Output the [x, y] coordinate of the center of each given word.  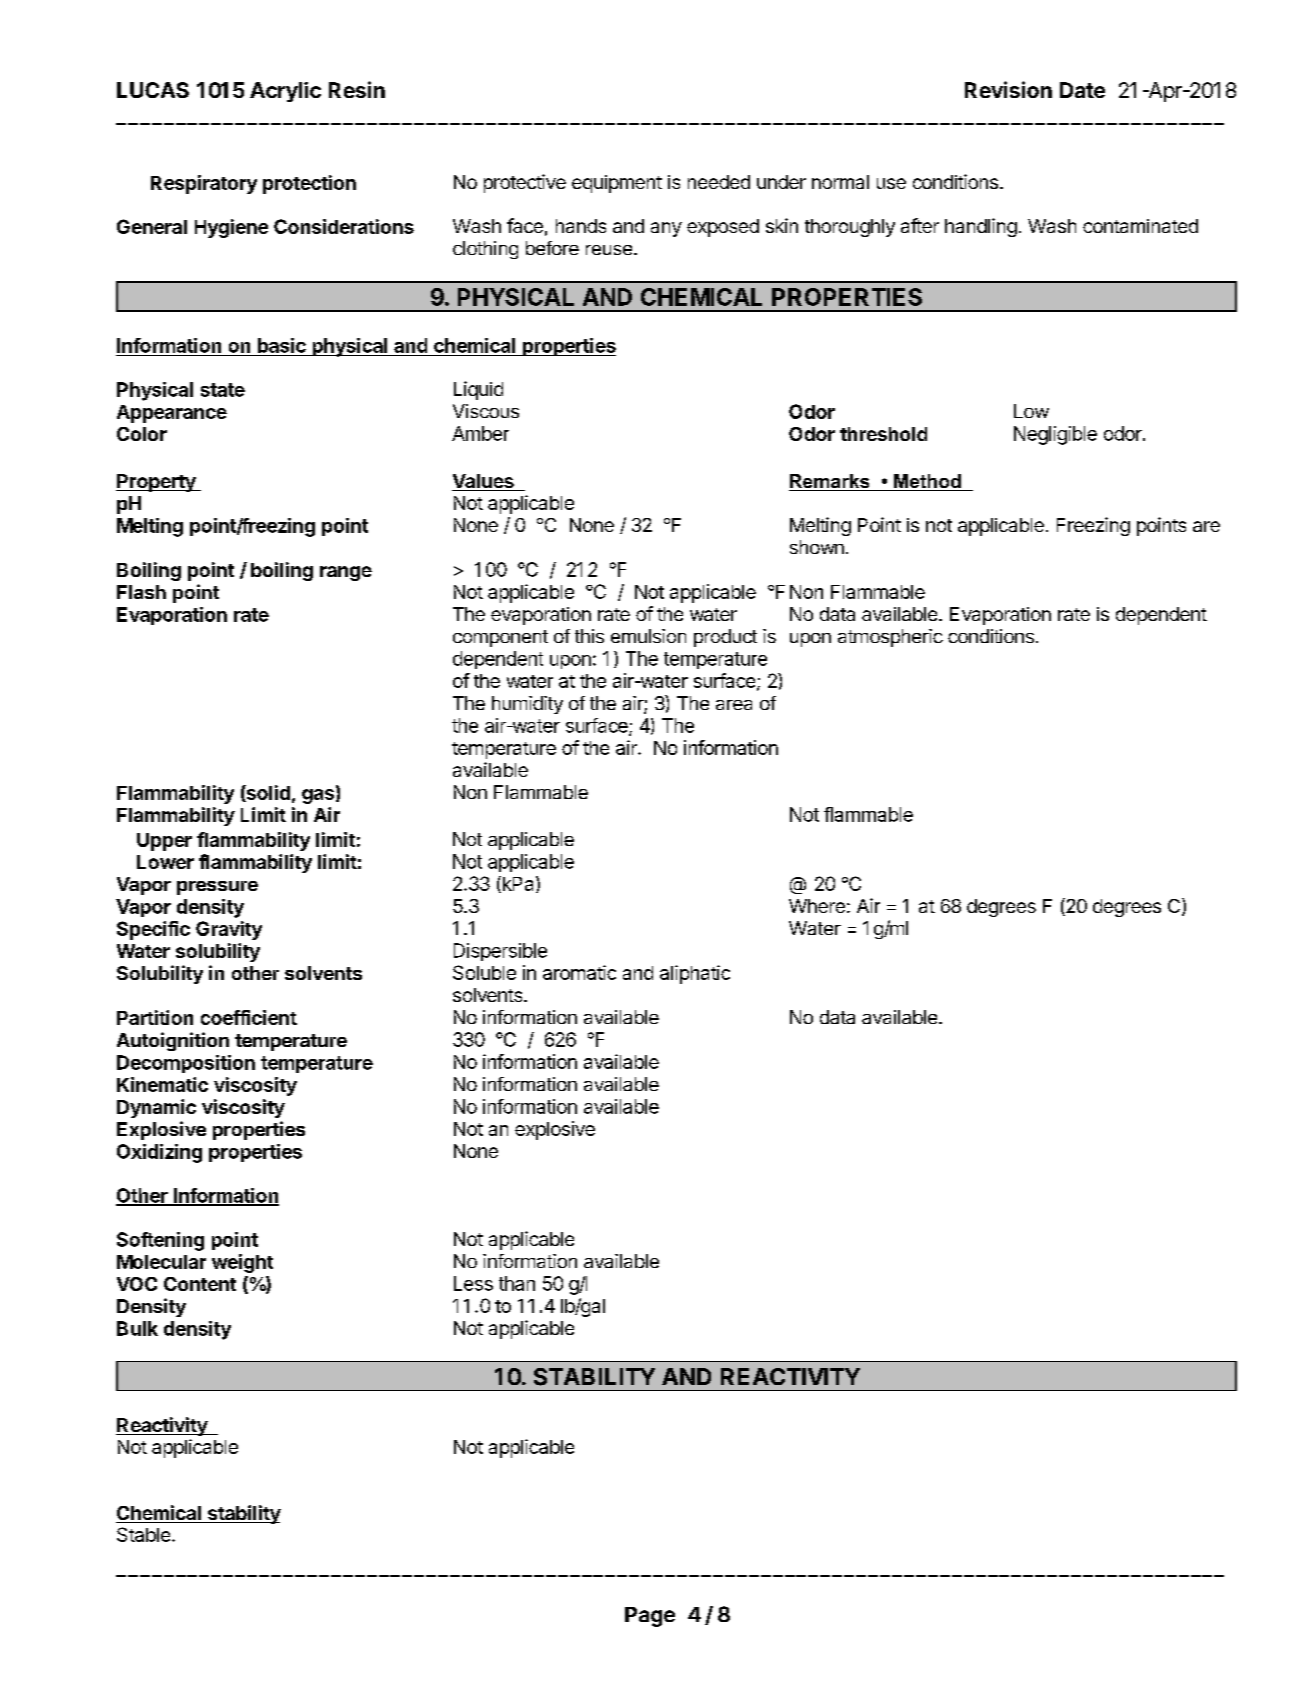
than [517, 1283]
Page [650, 1617]
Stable [143, 1534]
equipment [617, 184]
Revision [1008, 89]
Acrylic [285, 92]
